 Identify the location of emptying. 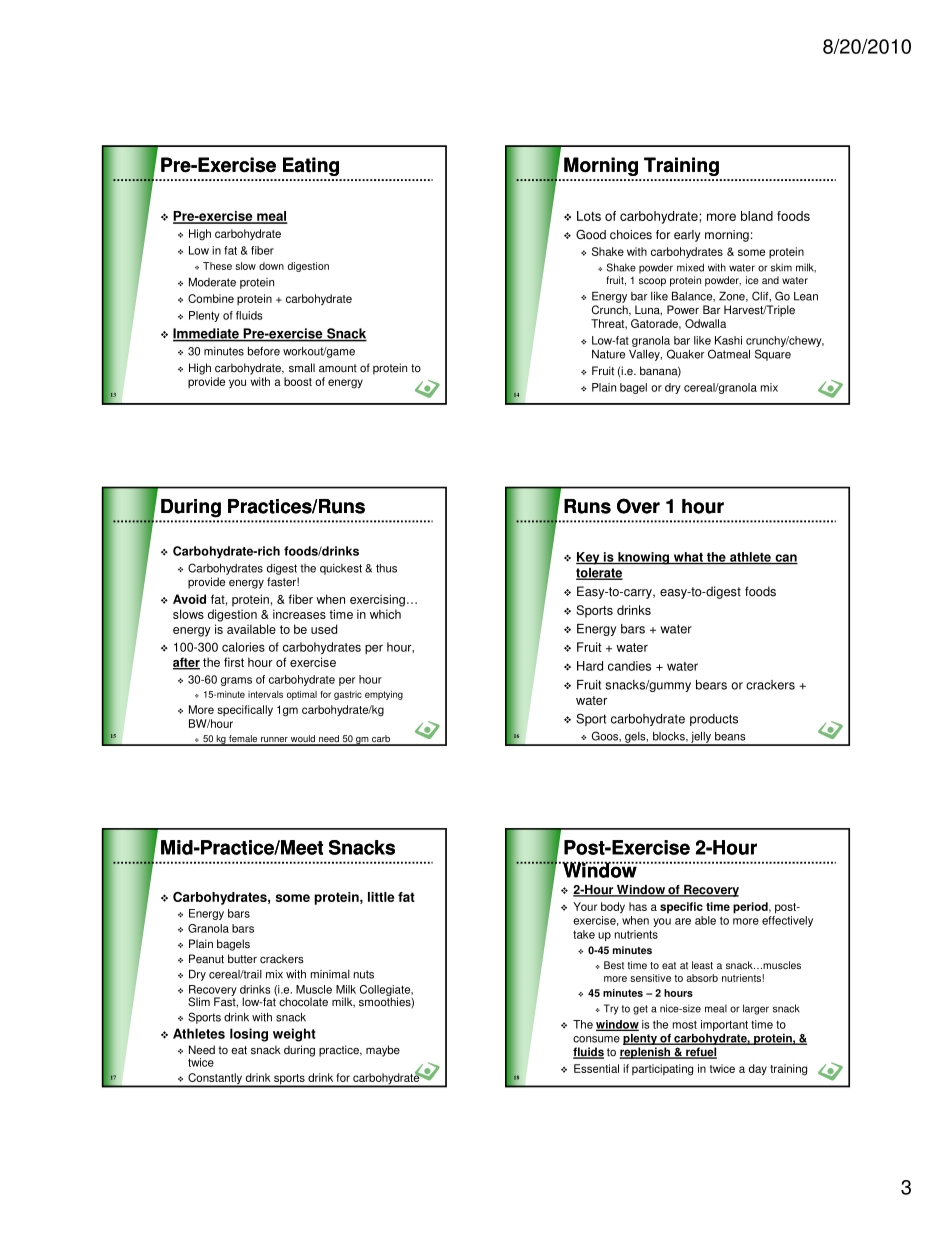
(384, 695).
